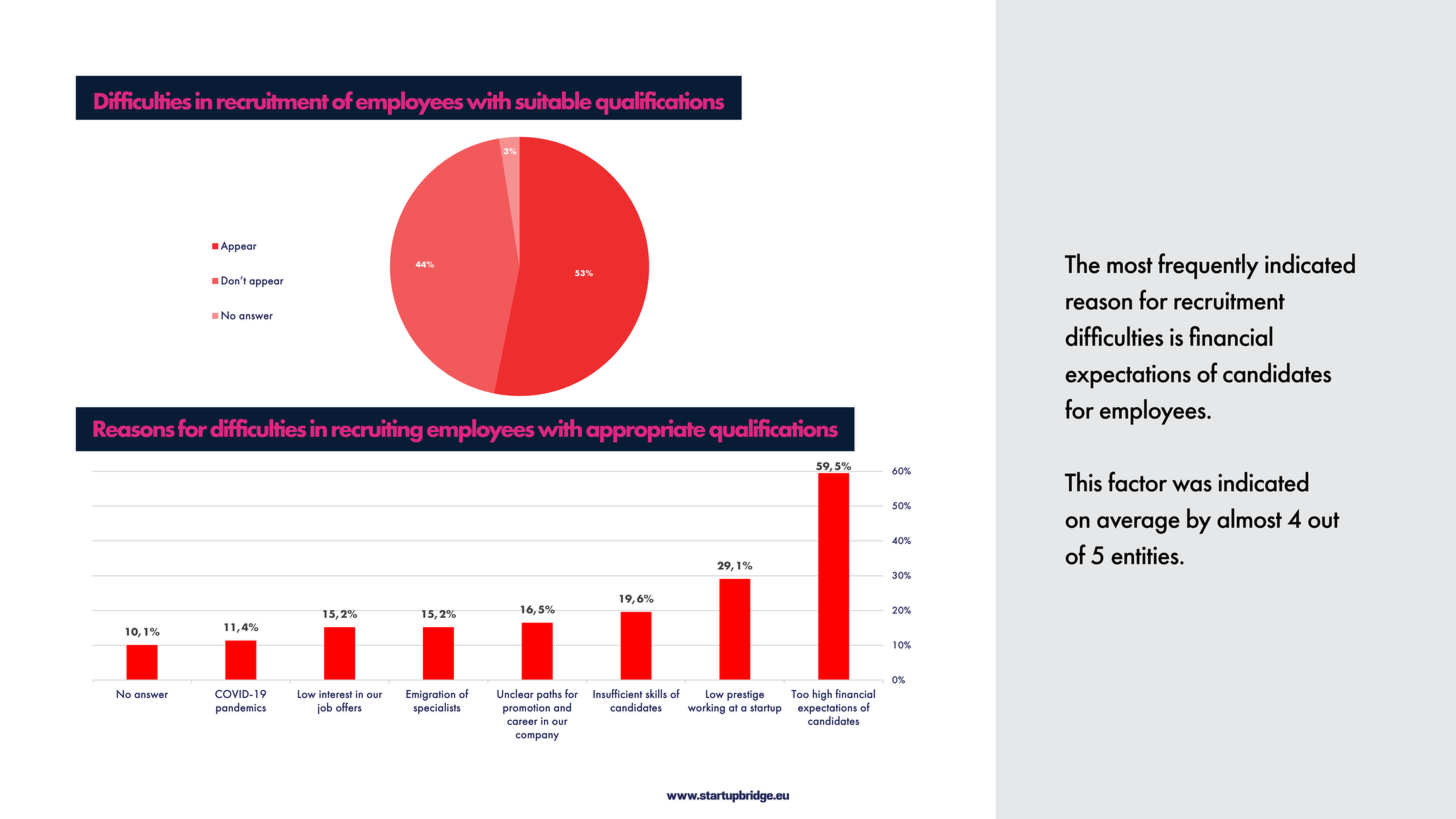 Image resolution: width=1456 pixels, height=819 pixels. Describe the element at coordinates (822, 695) in the page. I see `high` at that location.
